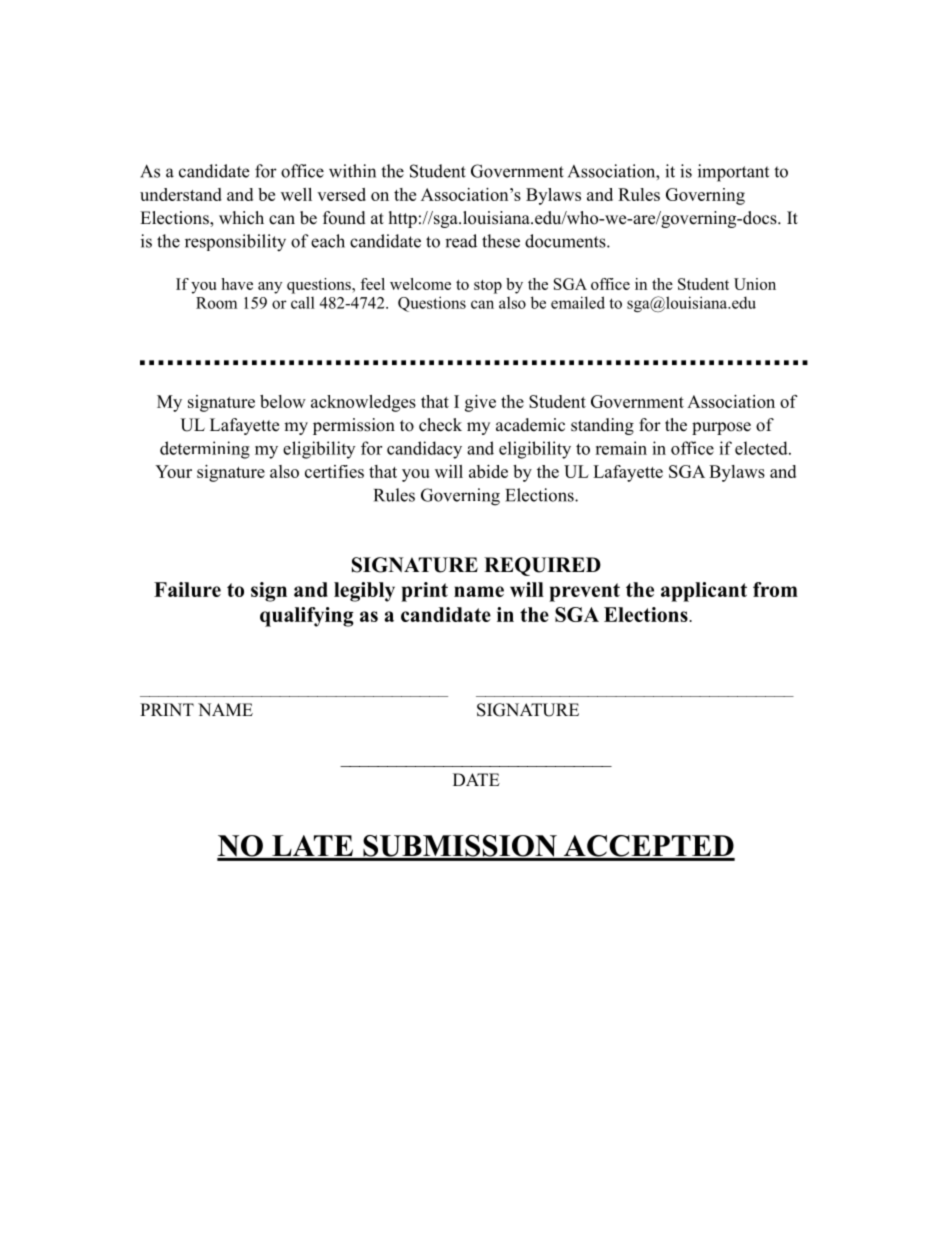  I want to click on Failure, so click(187, 589).
